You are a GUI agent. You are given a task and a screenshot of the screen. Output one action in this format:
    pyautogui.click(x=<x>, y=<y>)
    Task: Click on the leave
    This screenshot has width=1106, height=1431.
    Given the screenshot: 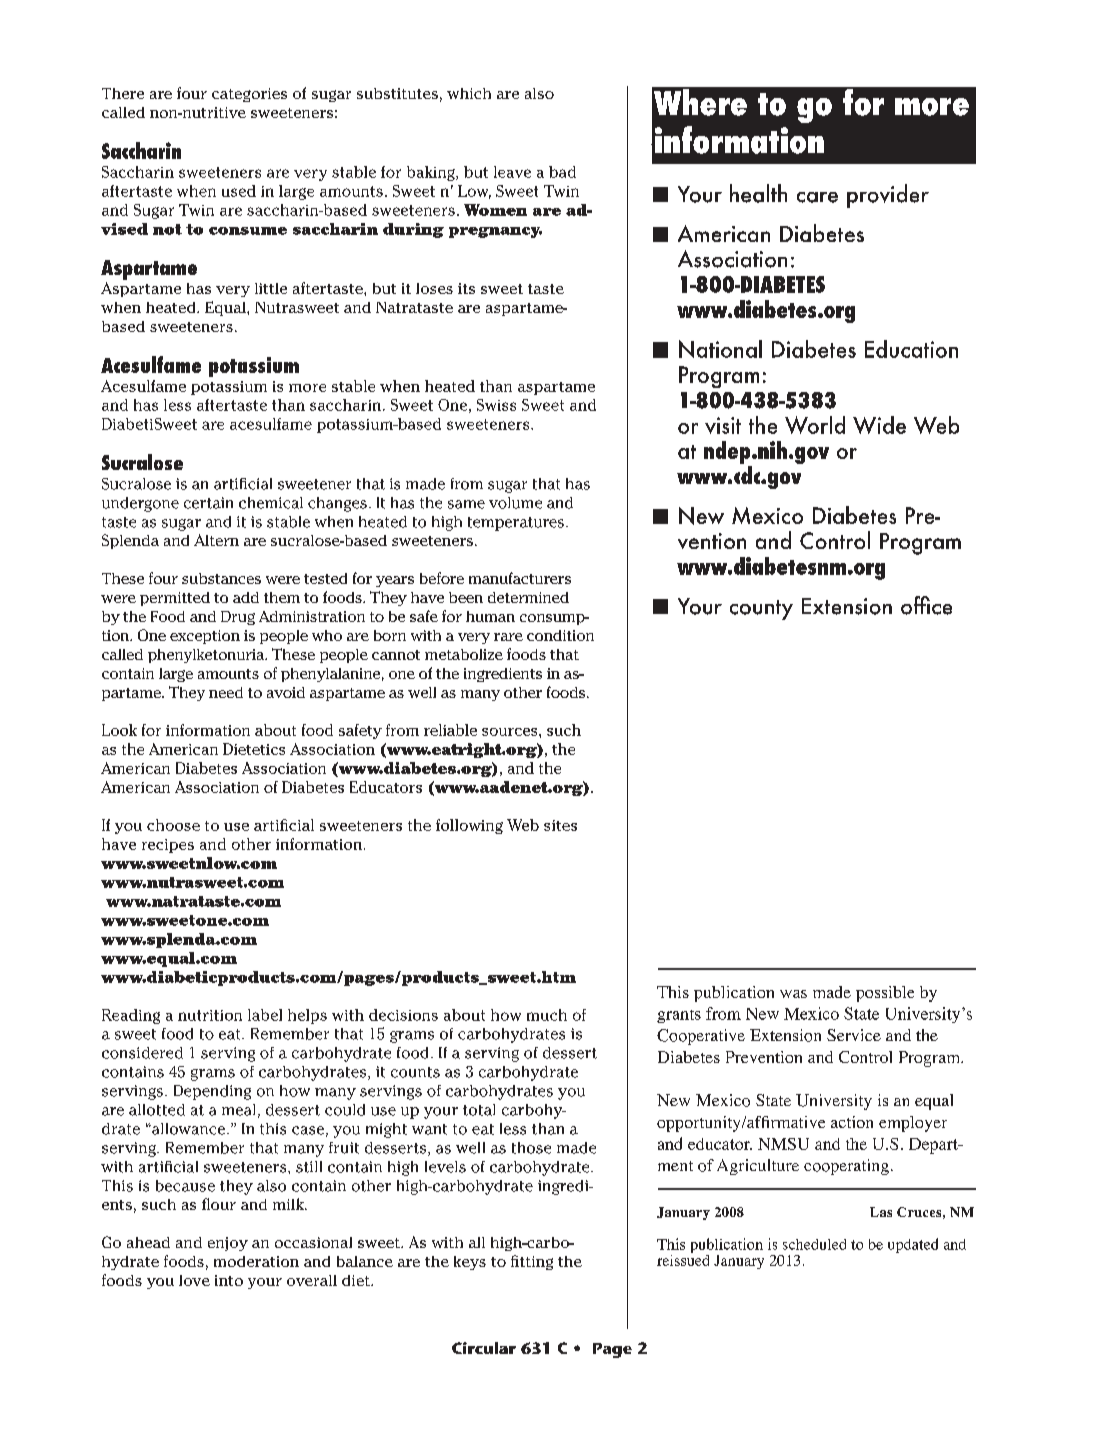 What is the action you would take?
    pyautogui.click(x=512, y=172)
